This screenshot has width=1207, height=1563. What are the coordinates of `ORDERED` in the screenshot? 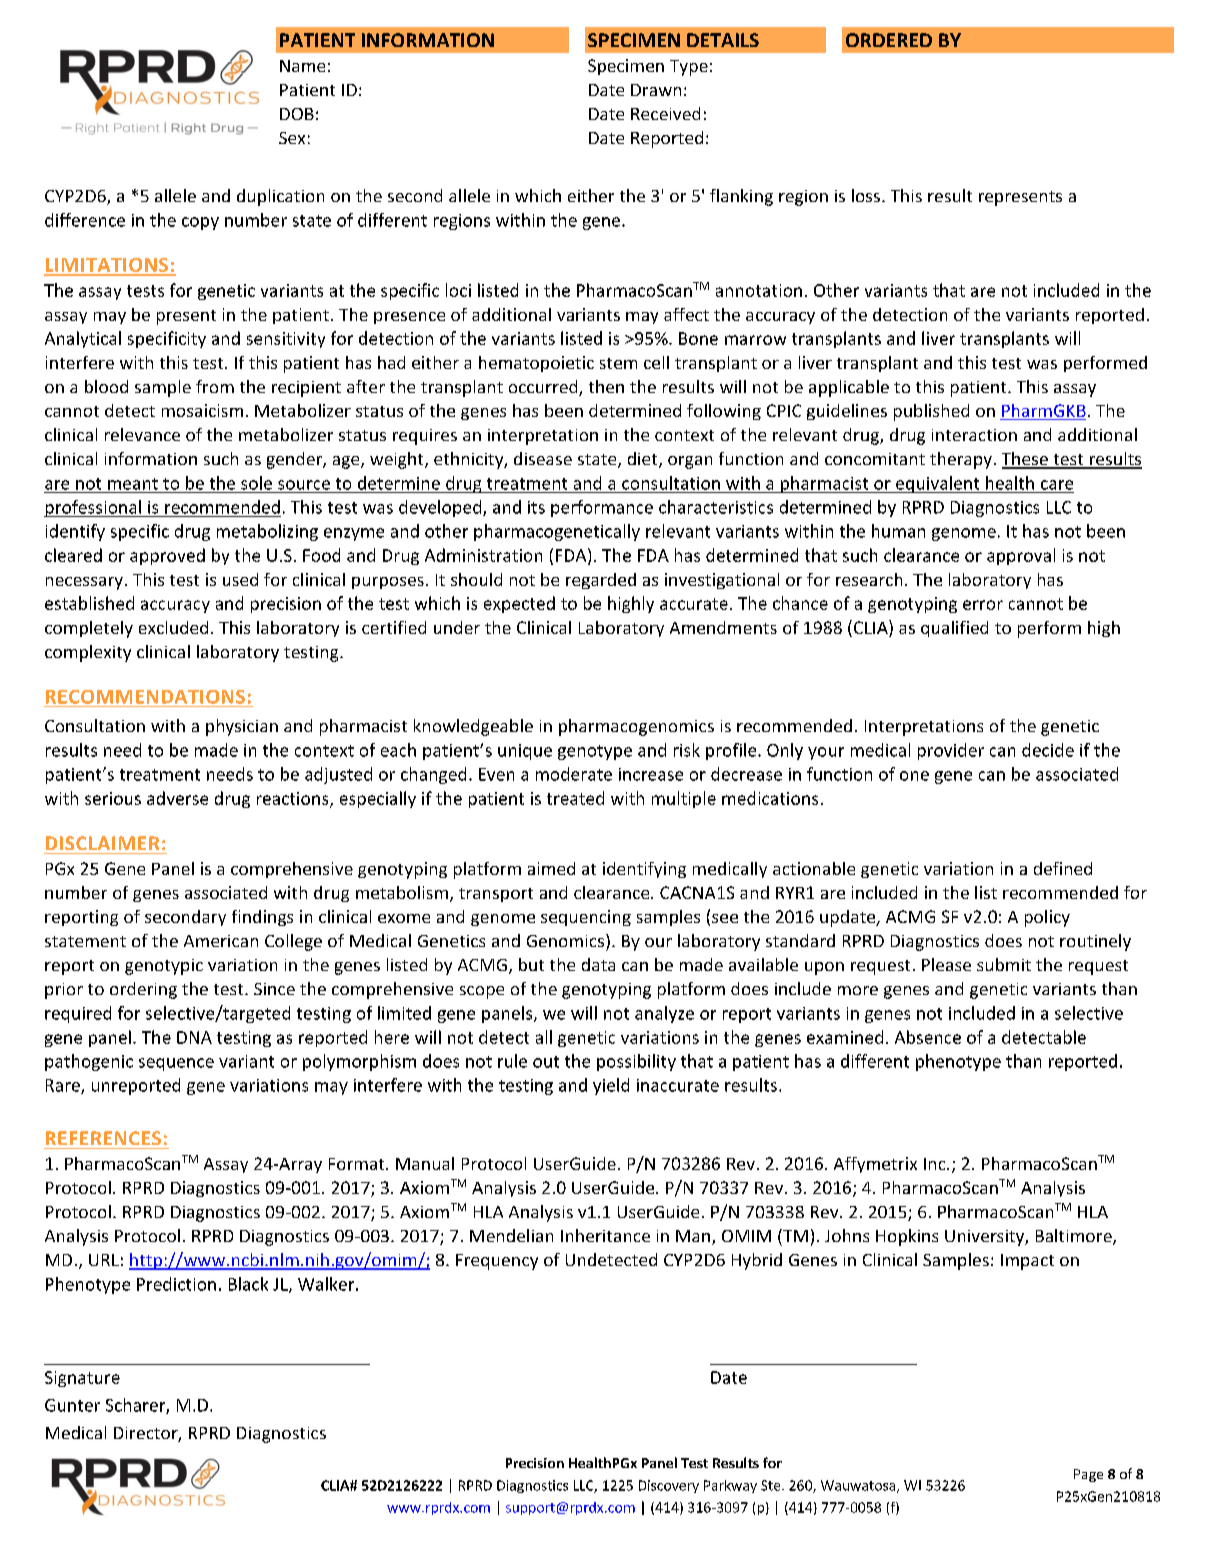 It's located at (889, 40).
